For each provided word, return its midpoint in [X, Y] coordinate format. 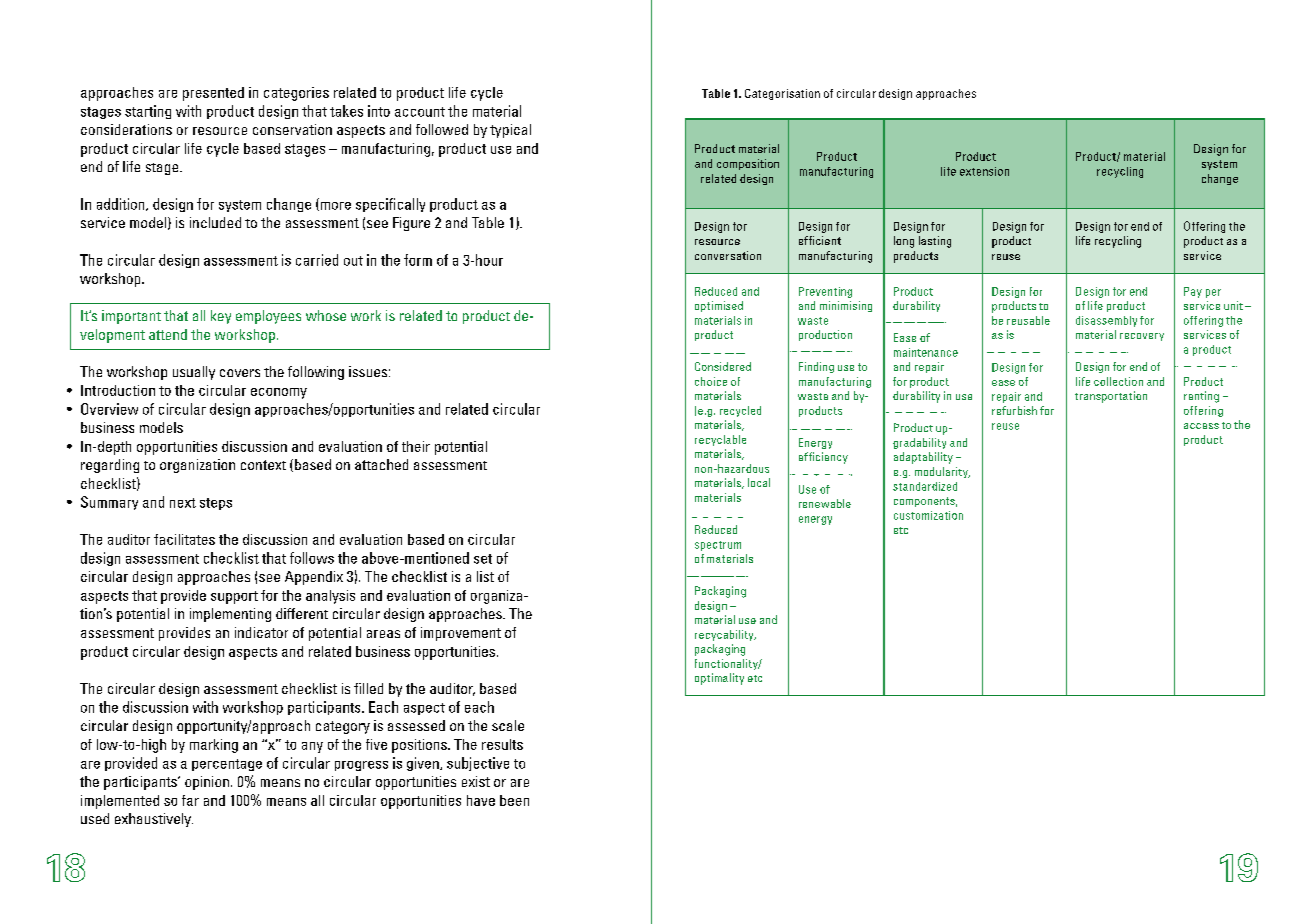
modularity [942, 472]
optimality [719, 679]
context [263, 465]
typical [510, 131]
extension [984, 171]
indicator [261, 632]
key [221, 317]
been [514, 800]
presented [213, 94]
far [190, 800]
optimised [719, 306]
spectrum [718, 546]
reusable [1028, 320]
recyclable [720, 440]
